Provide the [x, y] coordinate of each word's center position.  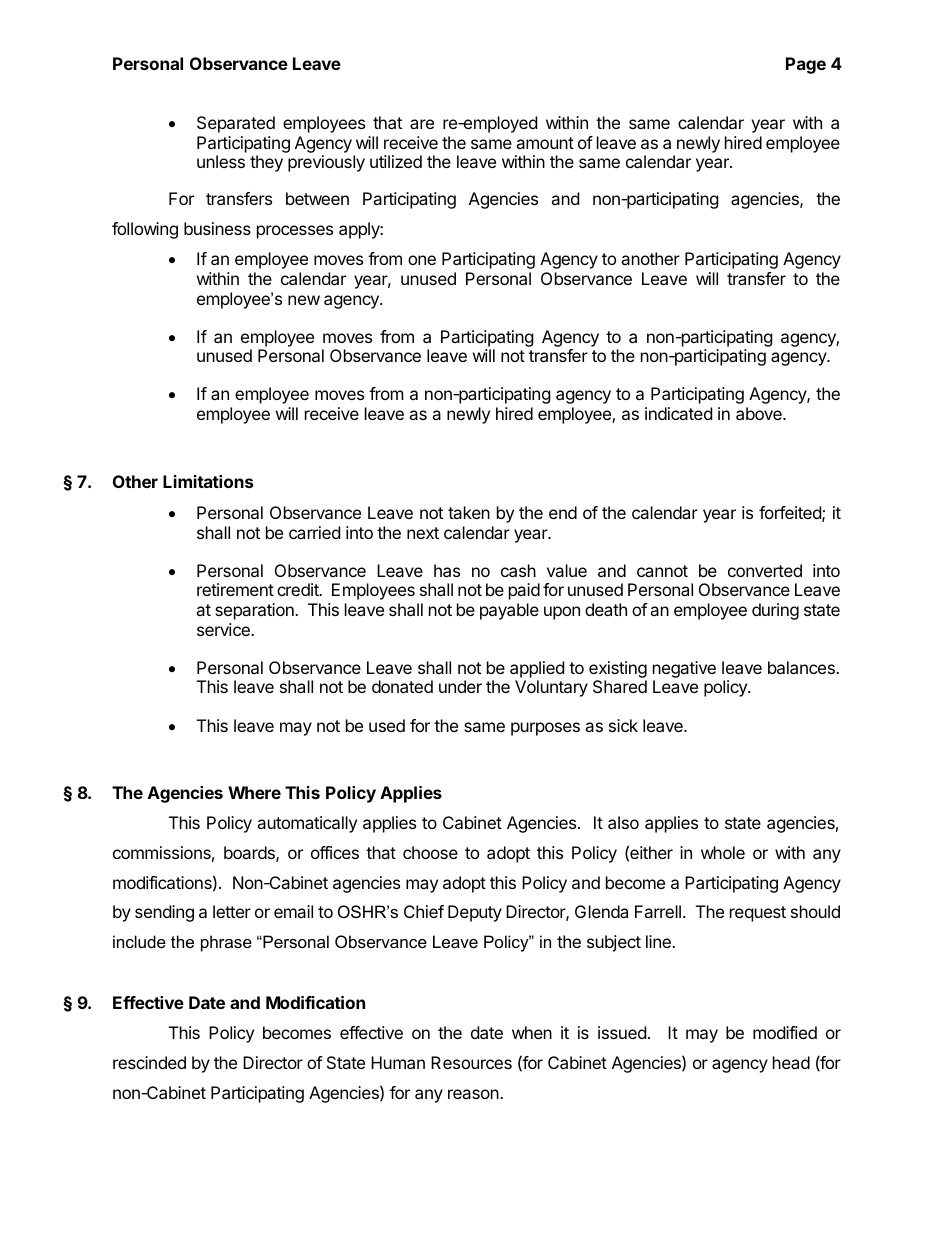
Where [254, 792]
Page [806, 65]
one [422, 260]
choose [430, 852]
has [447, 570]
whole [723, 852]
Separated [236, 124]
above [760, 413]
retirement [235, 589]
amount [545, 143]
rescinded [149, 1062]
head [791, 1062]
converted [765, 570]
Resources [471, 1062]
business [217, 228]
